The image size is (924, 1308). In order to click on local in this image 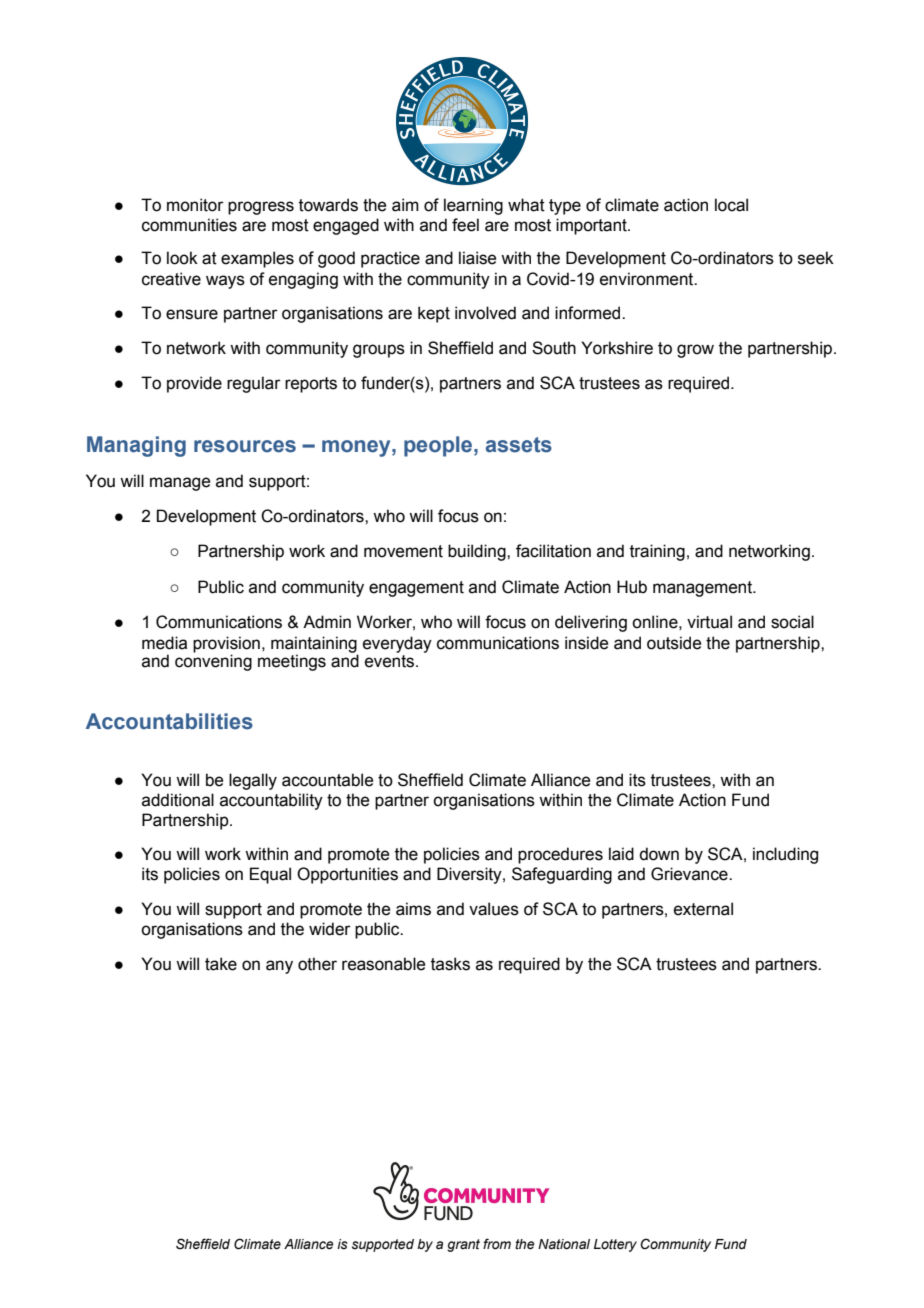, I will do `click(731, 205)`.
